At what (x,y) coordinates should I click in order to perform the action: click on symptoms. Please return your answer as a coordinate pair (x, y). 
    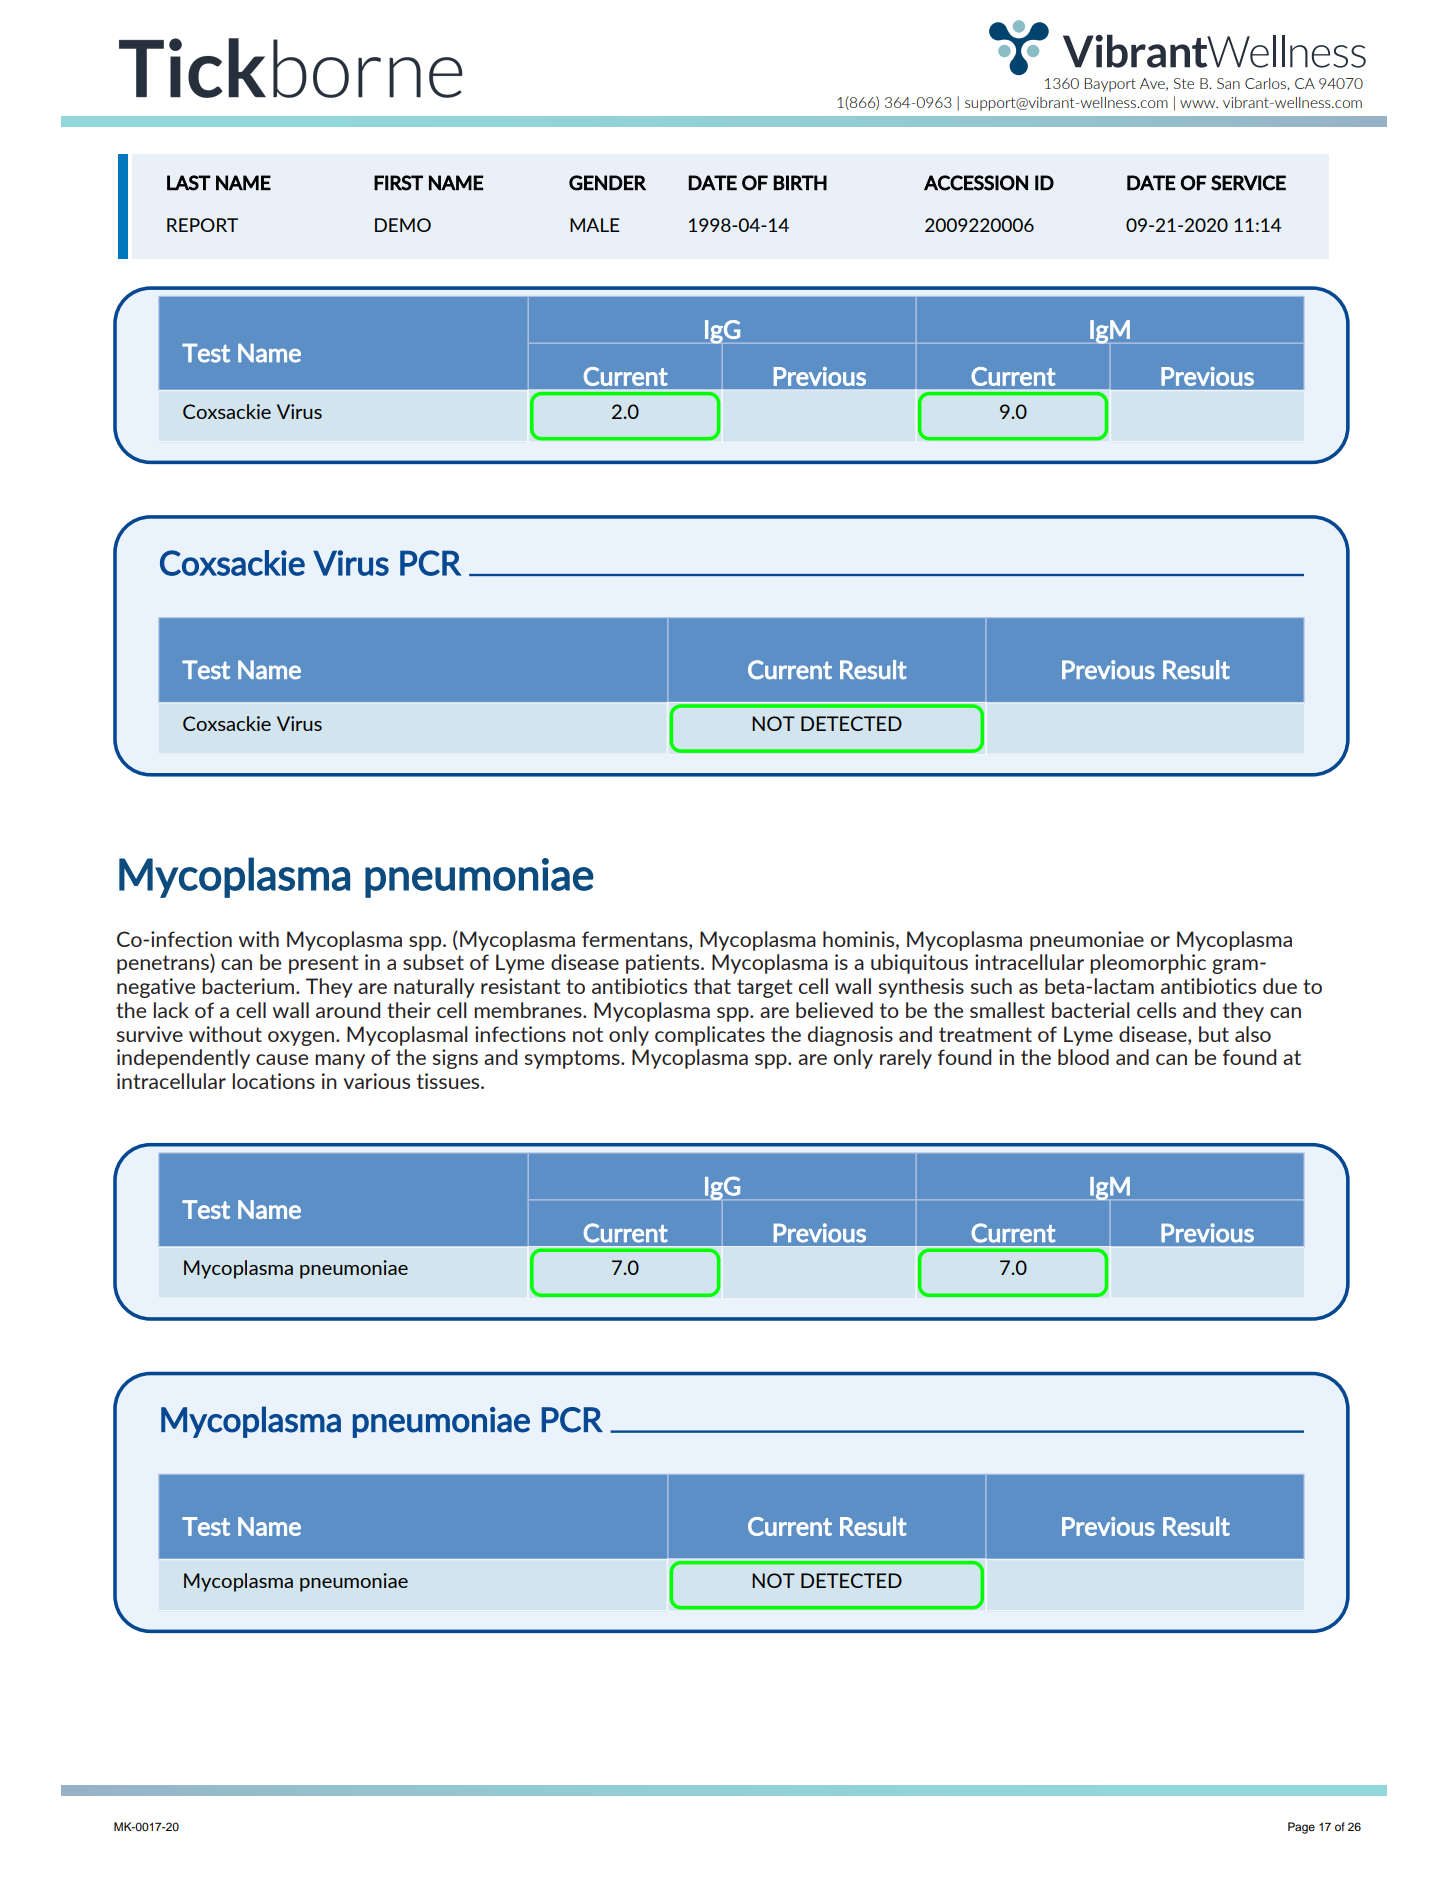
    Looking at the image, I should click on (573, 1059).
